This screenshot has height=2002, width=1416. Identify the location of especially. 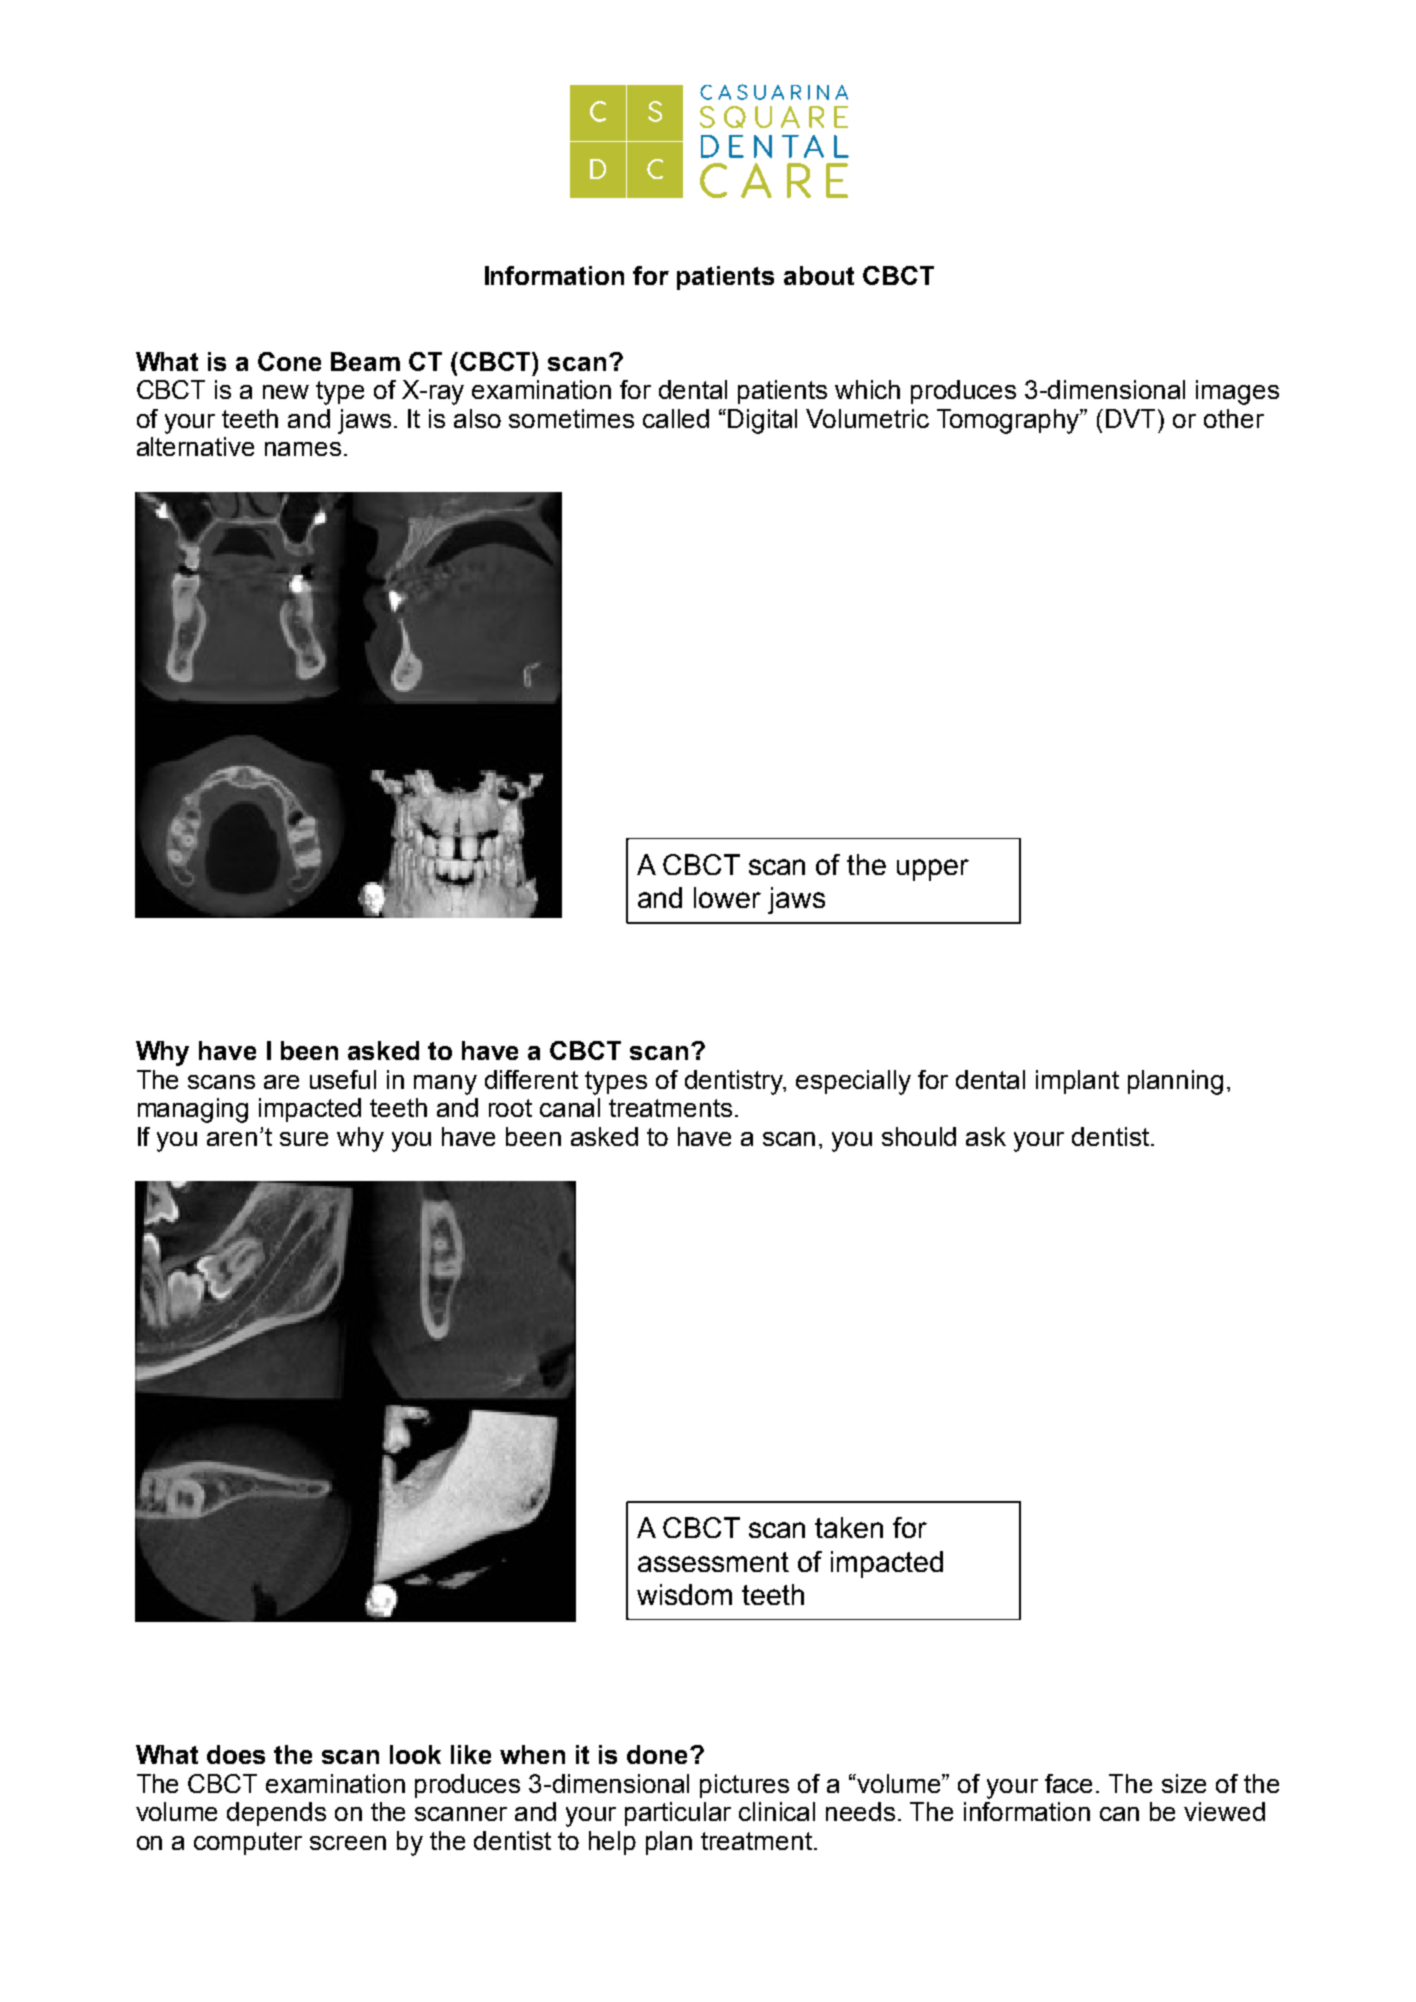
(853, 1082).
